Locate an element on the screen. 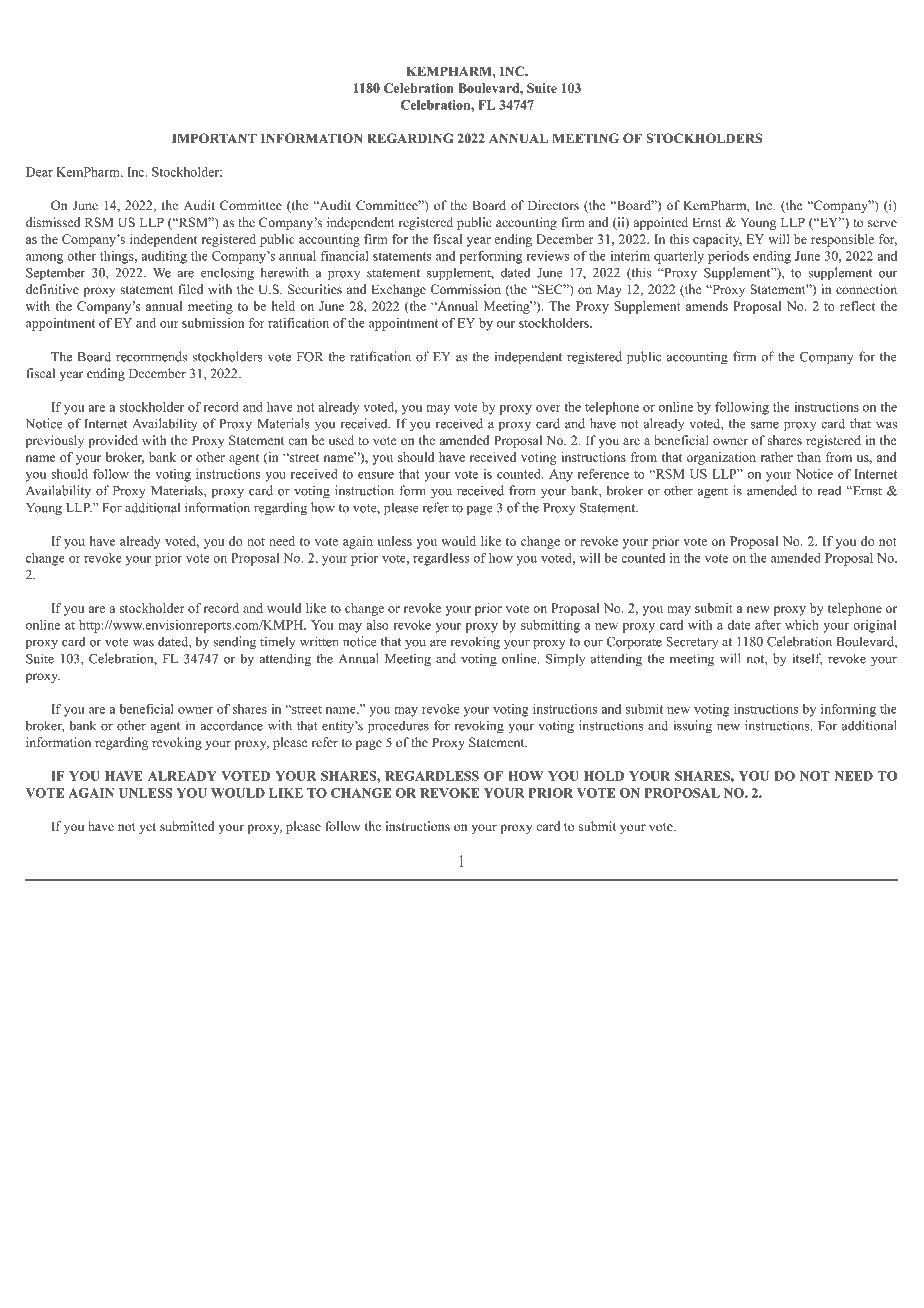 The width and height of the screenshot is (924, 1308). timely is located at coordinates (278, 642).
